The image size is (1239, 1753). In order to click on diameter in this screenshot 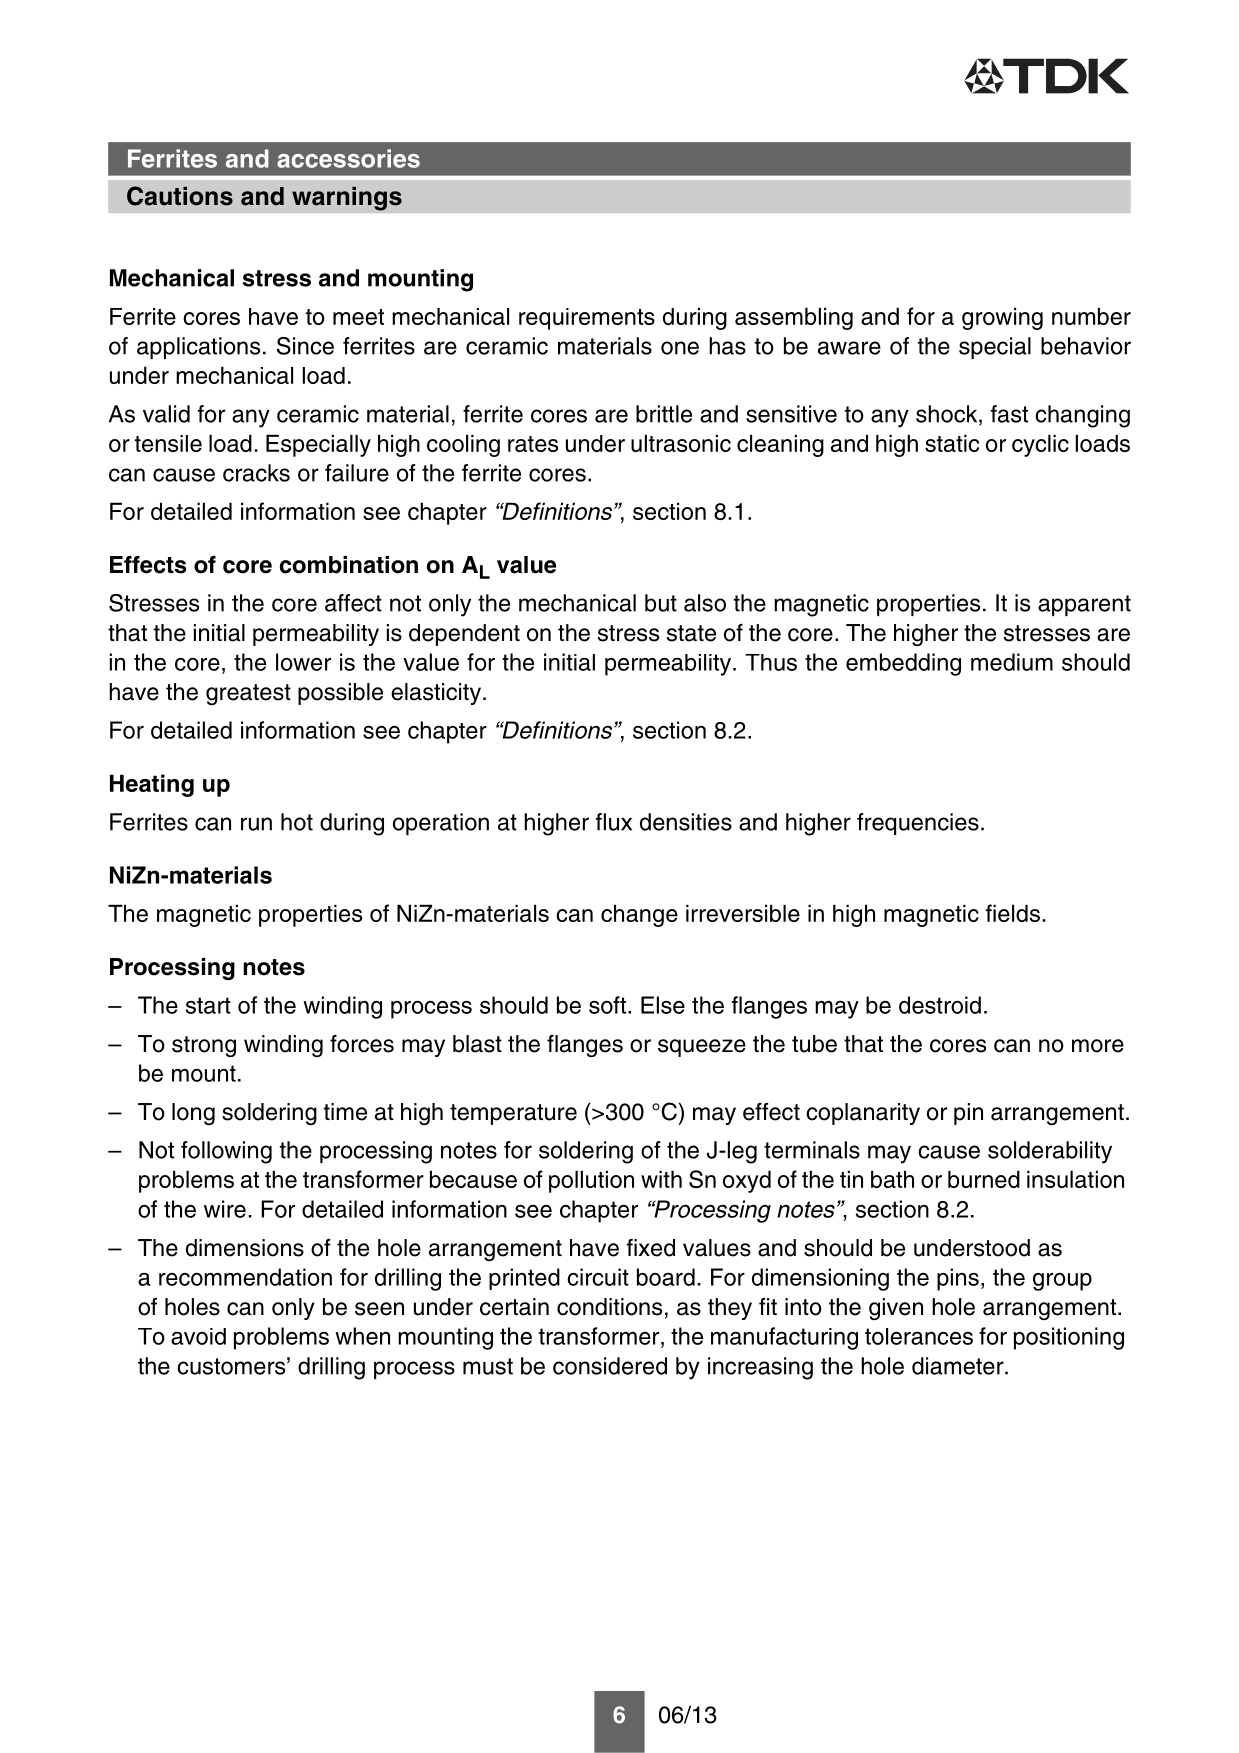, I will do `click(959, 1366)`.
